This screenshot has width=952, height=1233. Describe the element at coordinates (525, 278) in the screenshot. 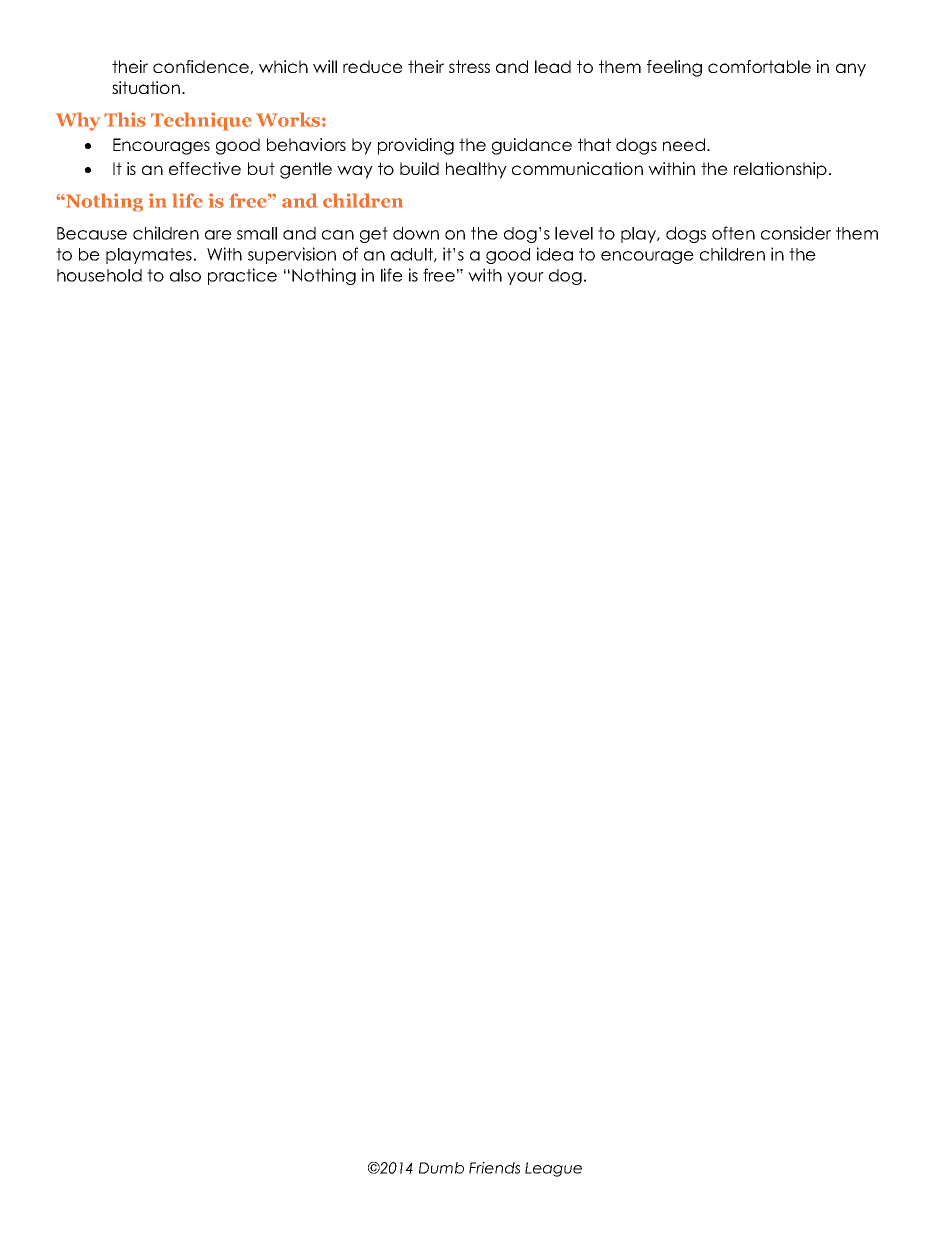

I see `your` at that location.
